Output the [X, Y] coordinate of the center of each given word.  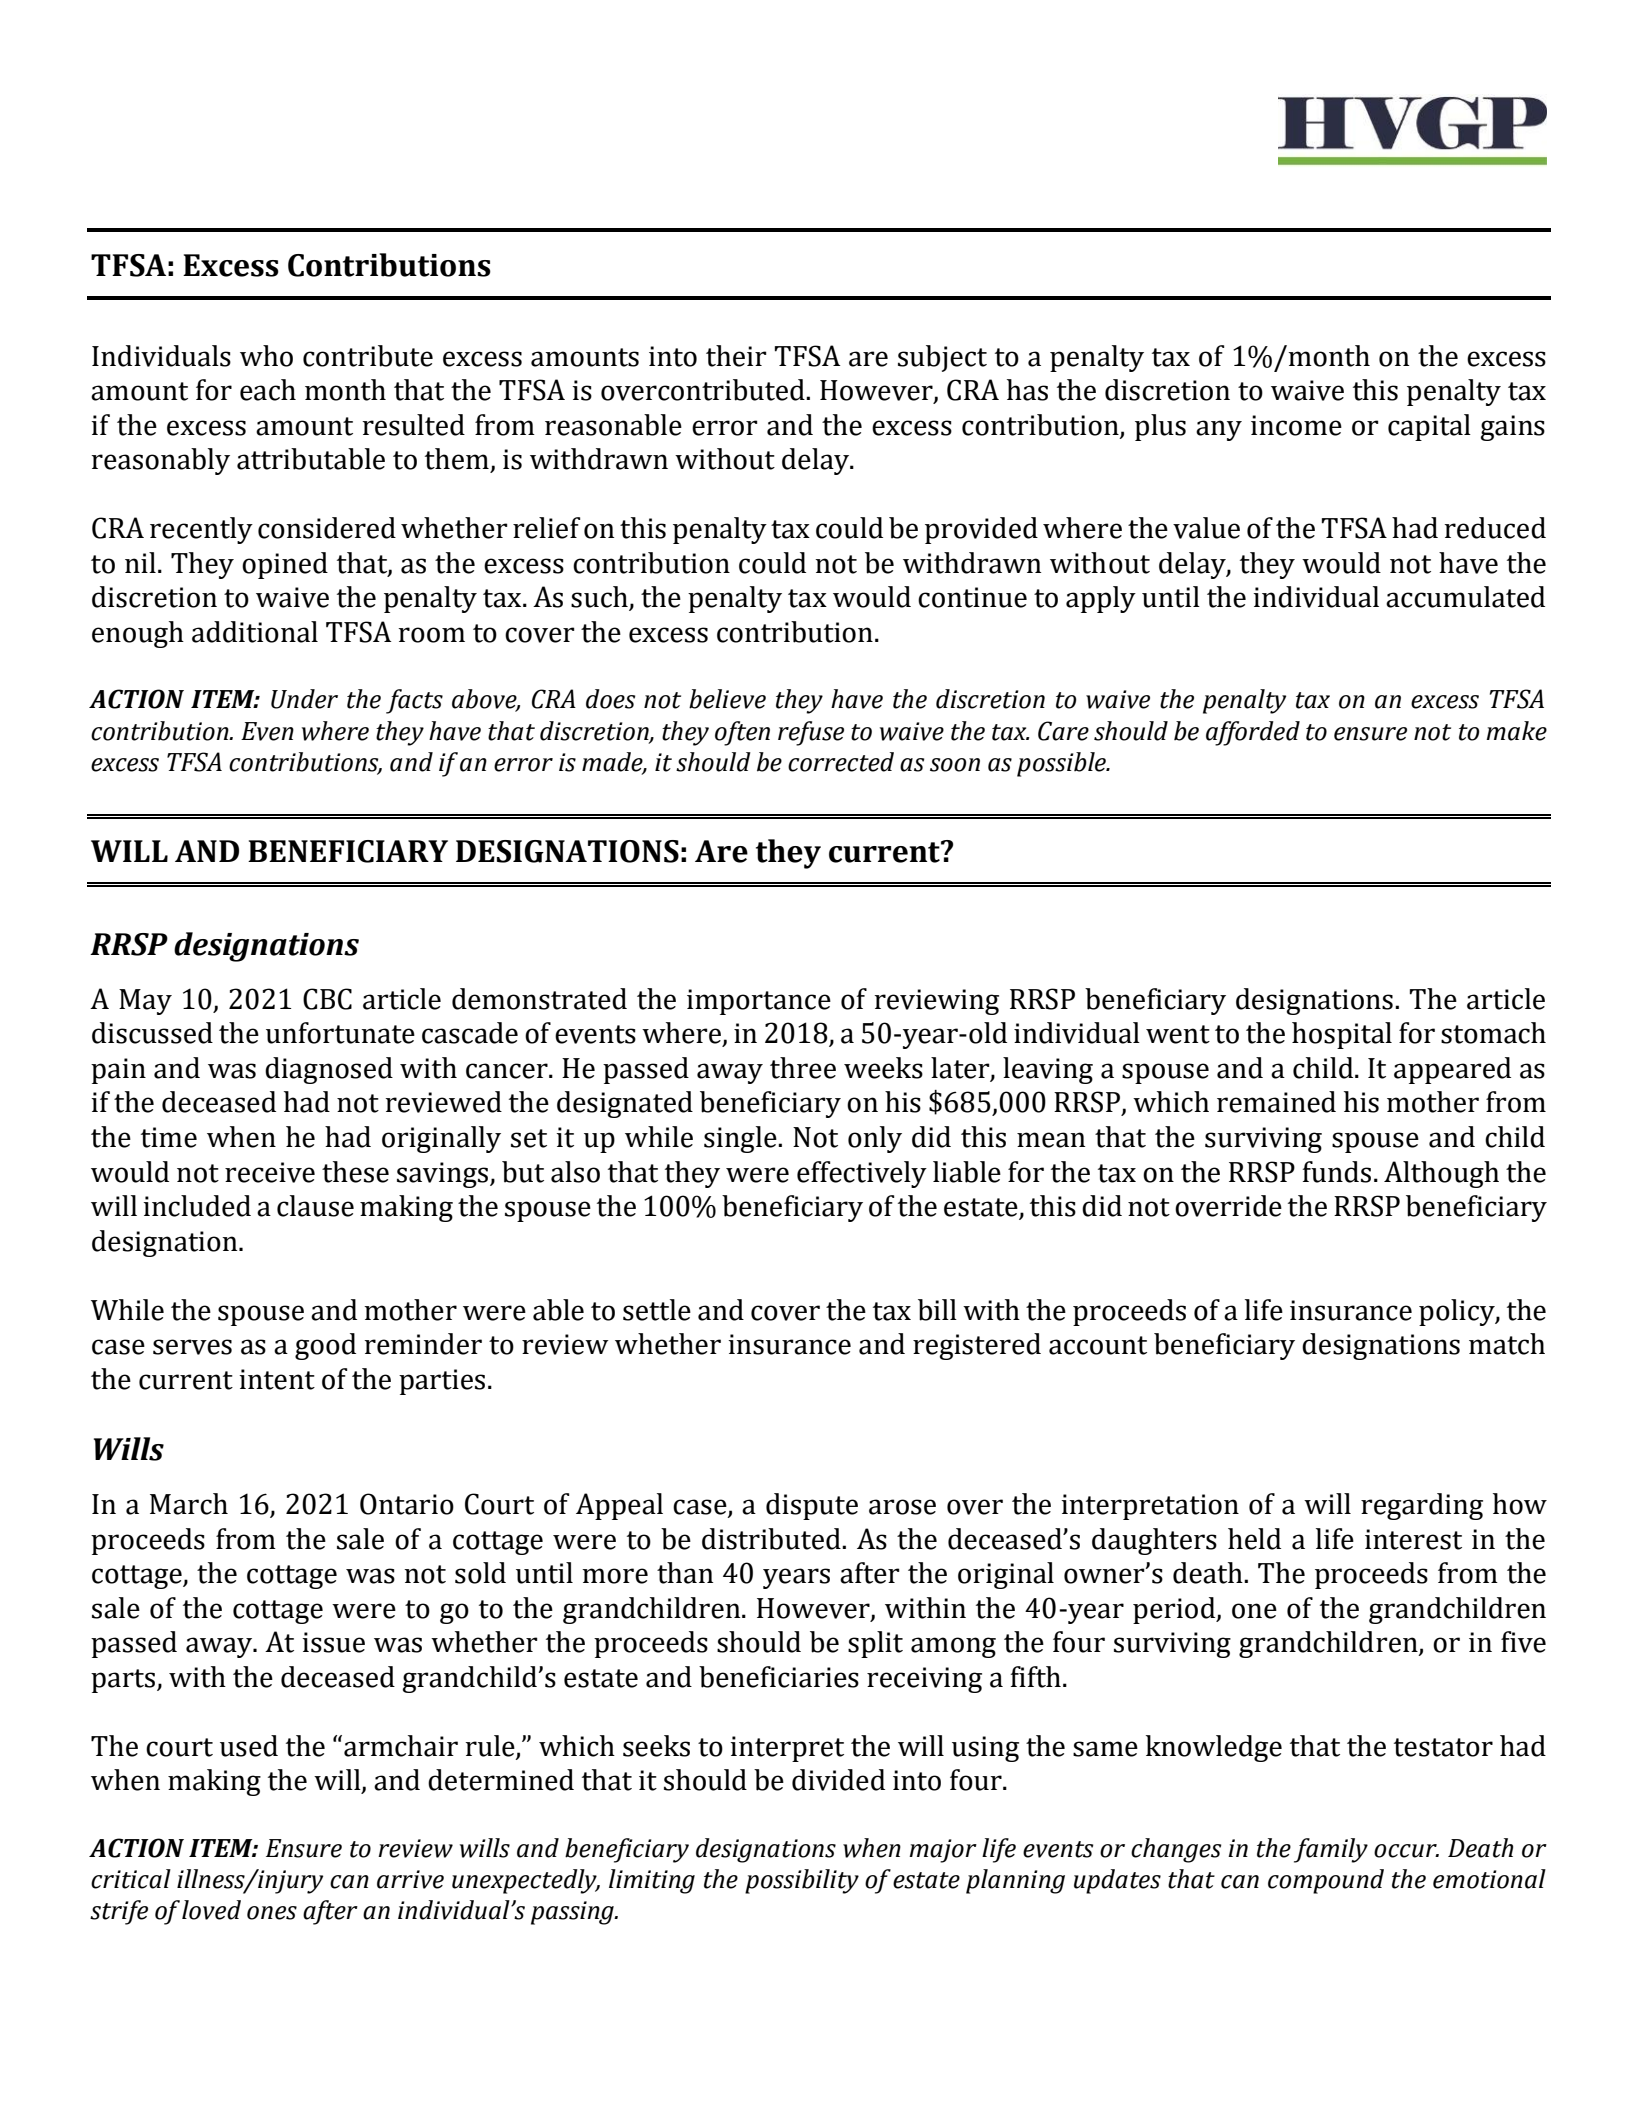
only [875, 1139]
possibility [802, 1881]
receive [270, 1172]
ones [272, 1913]
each [268, 390]
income [1296, 425]
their [736, 356]
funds [1337, 1172]
